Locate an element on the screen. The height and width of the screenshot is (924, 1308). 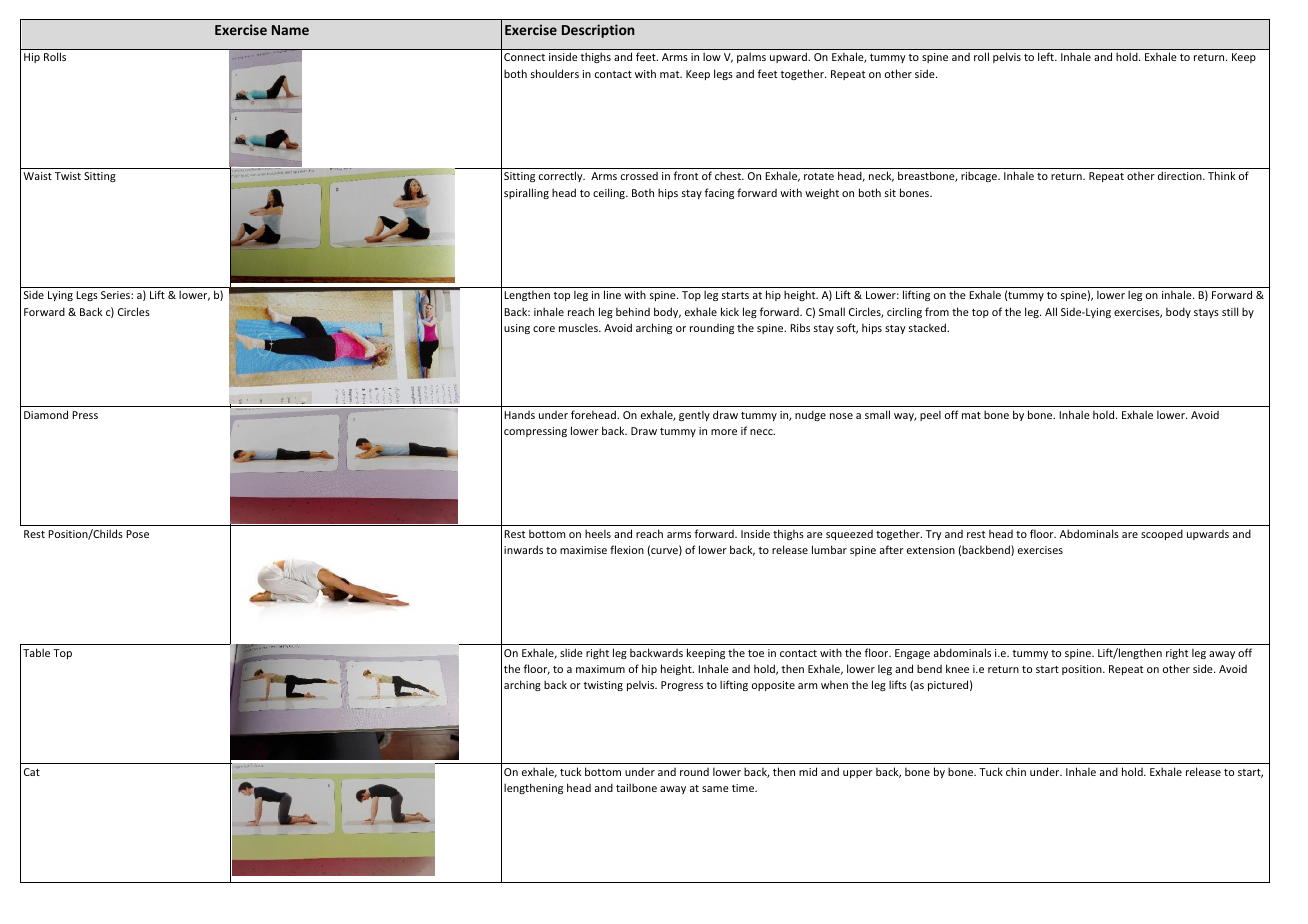
palms is located at coordinates (751, 57).
